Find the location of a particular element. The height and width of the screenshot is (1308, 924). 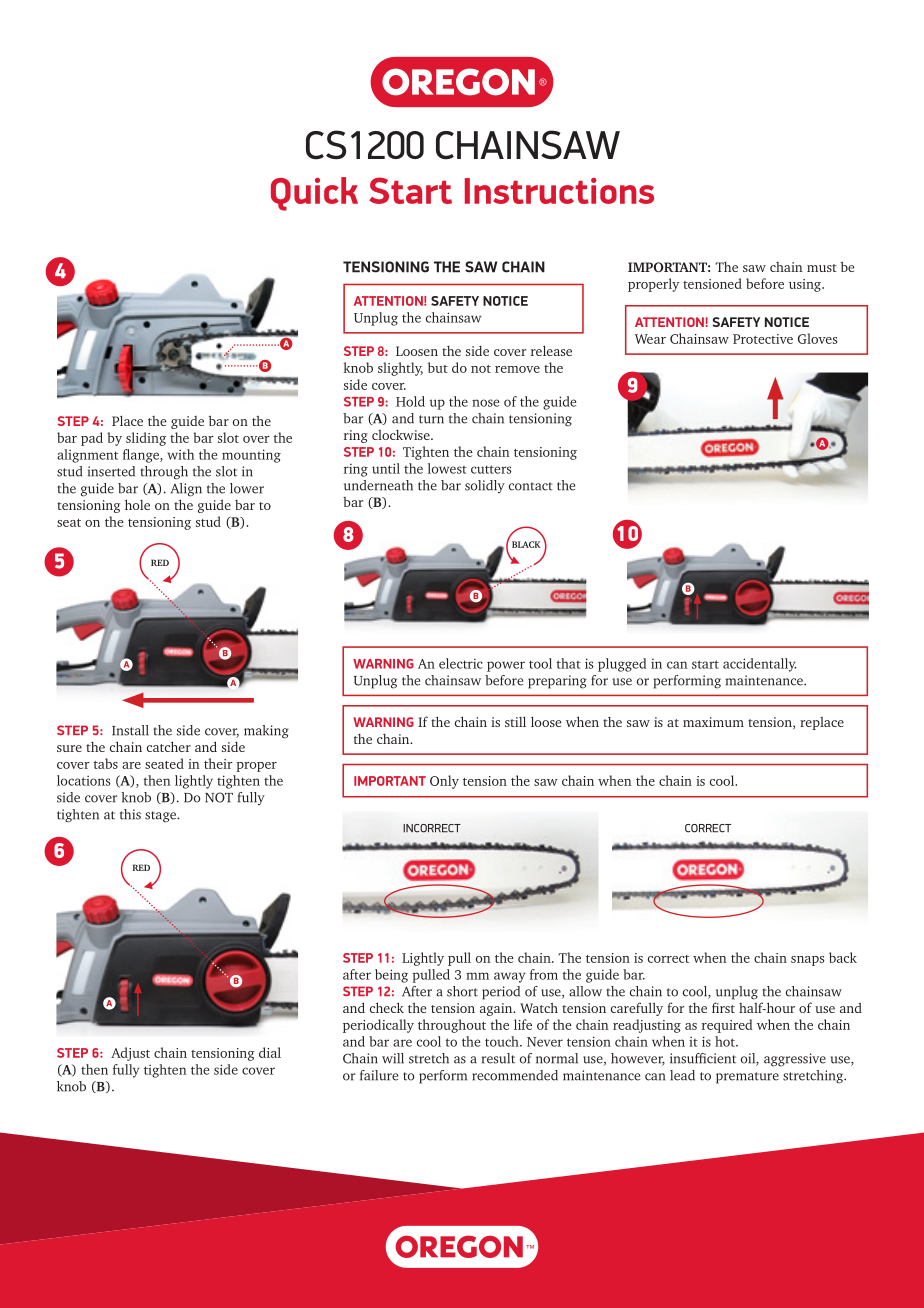

Install is located at coordinates (130, 730).
